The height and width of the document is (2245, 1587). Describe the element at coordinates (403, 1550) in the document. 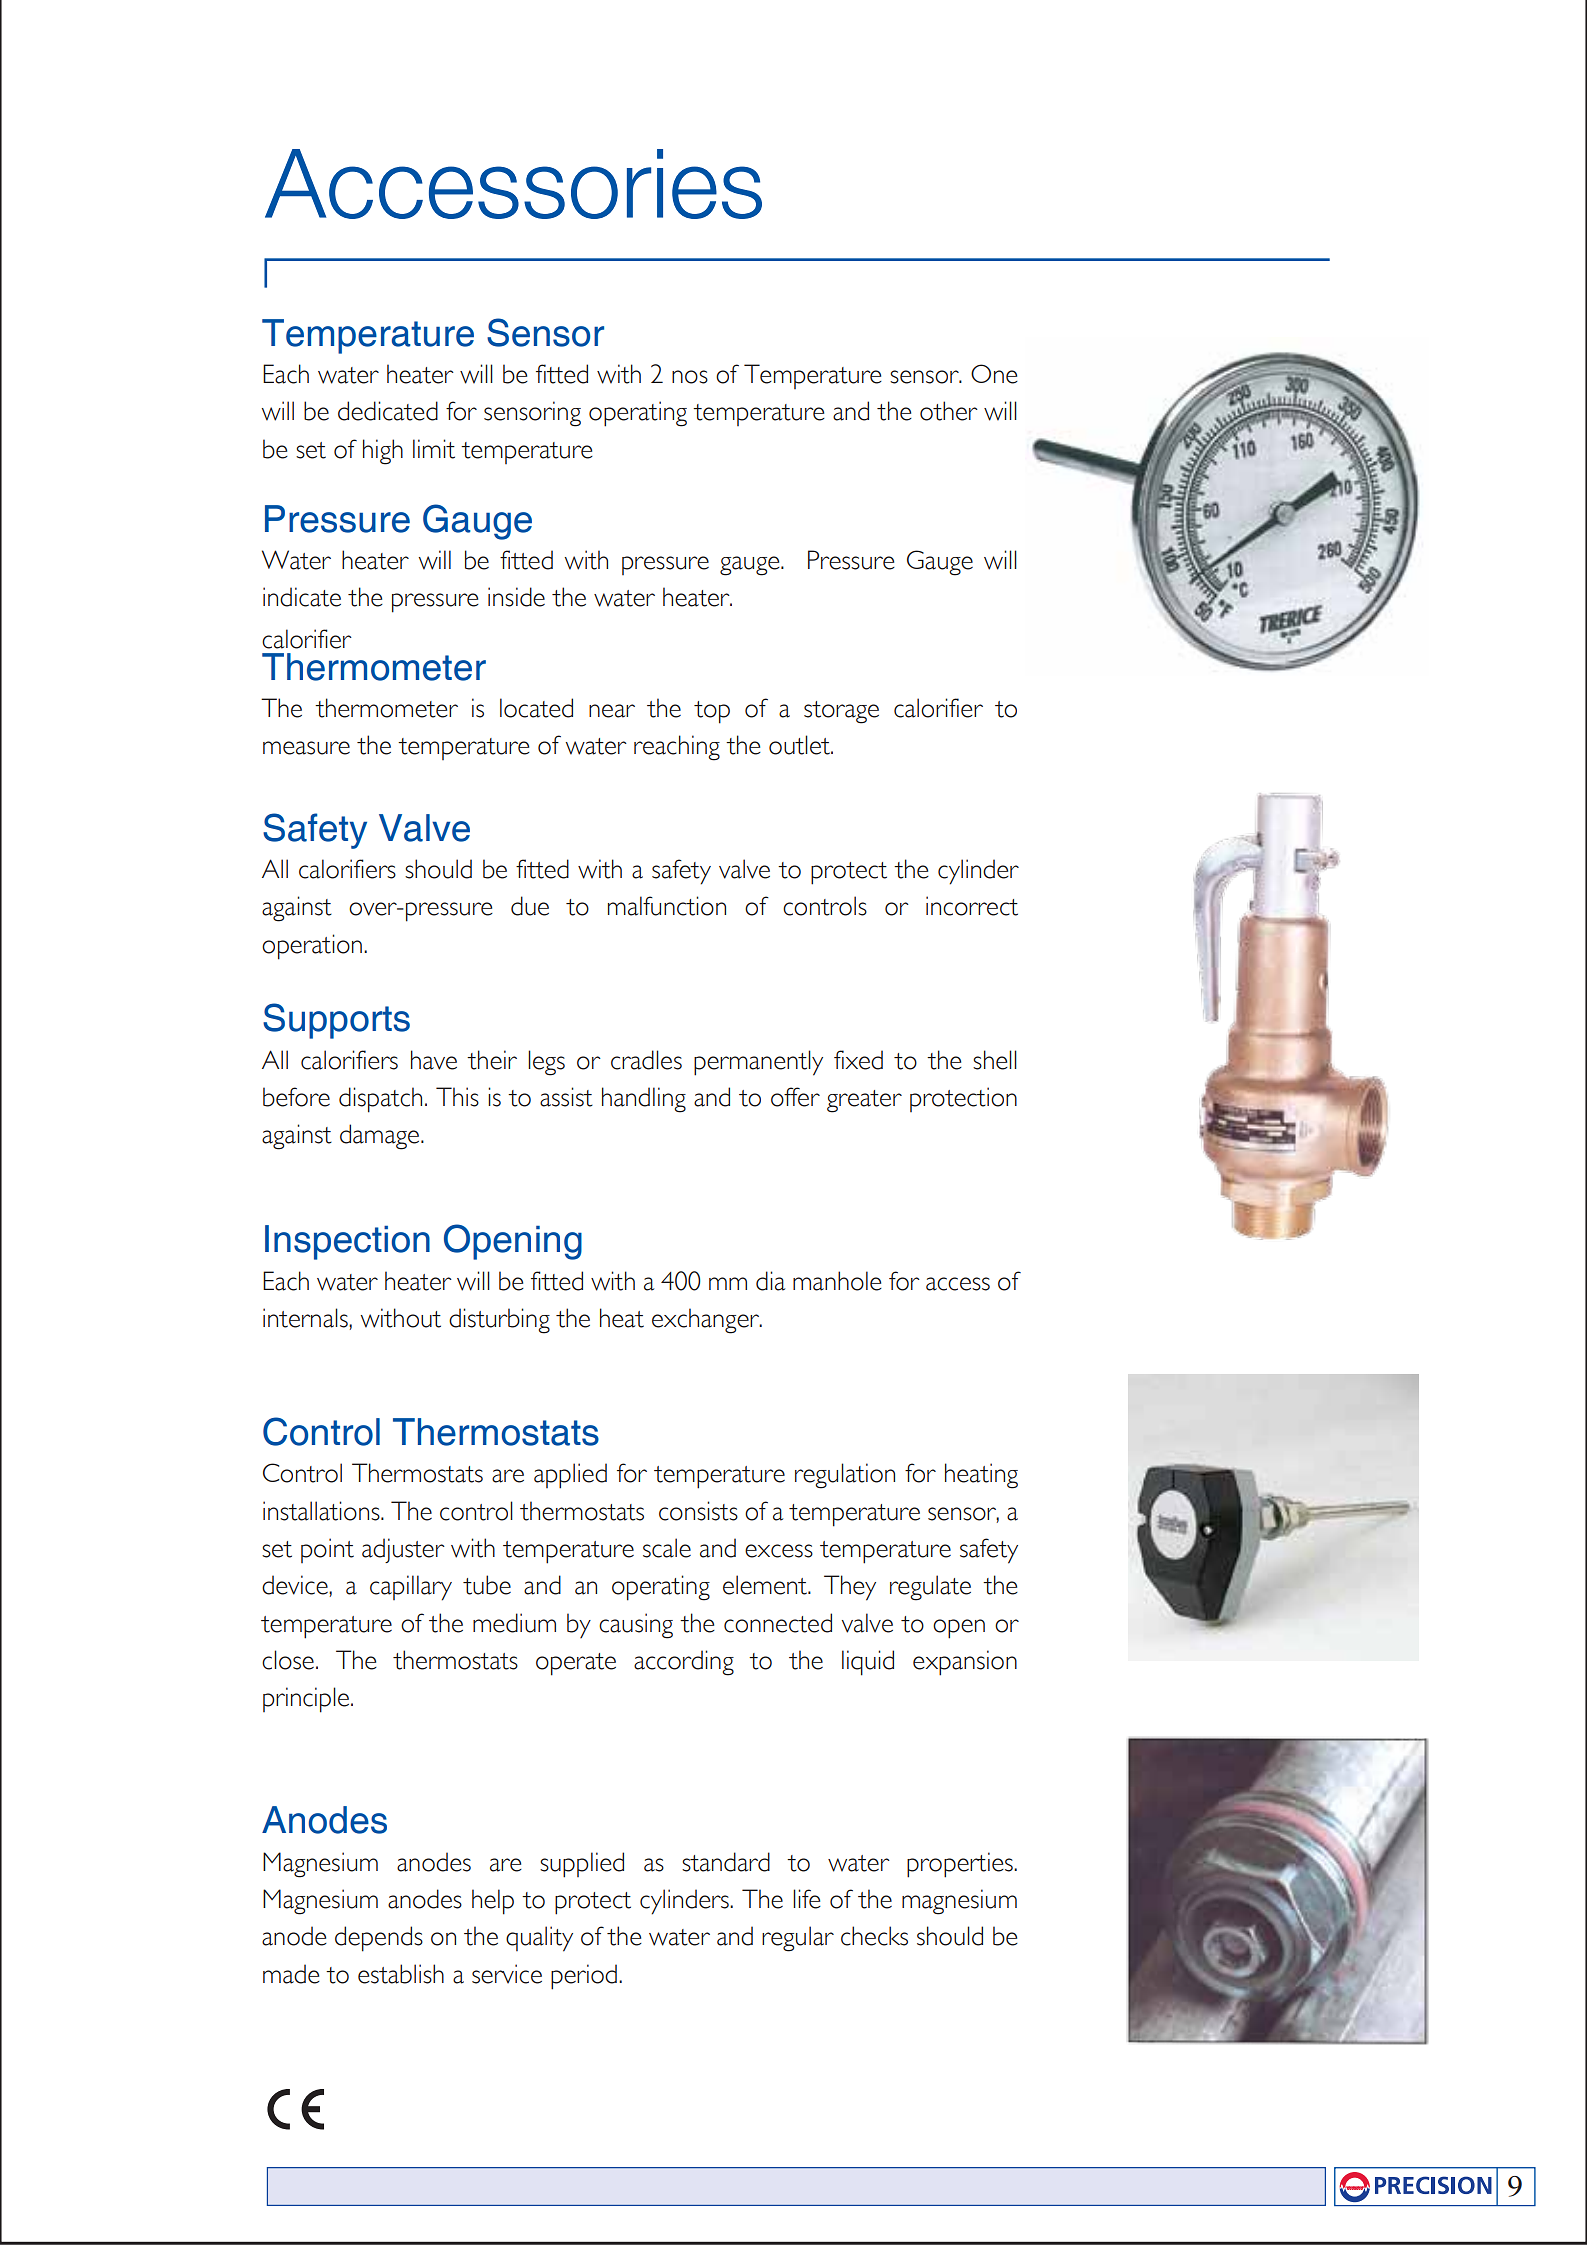

I see `adjuster` at that location.
